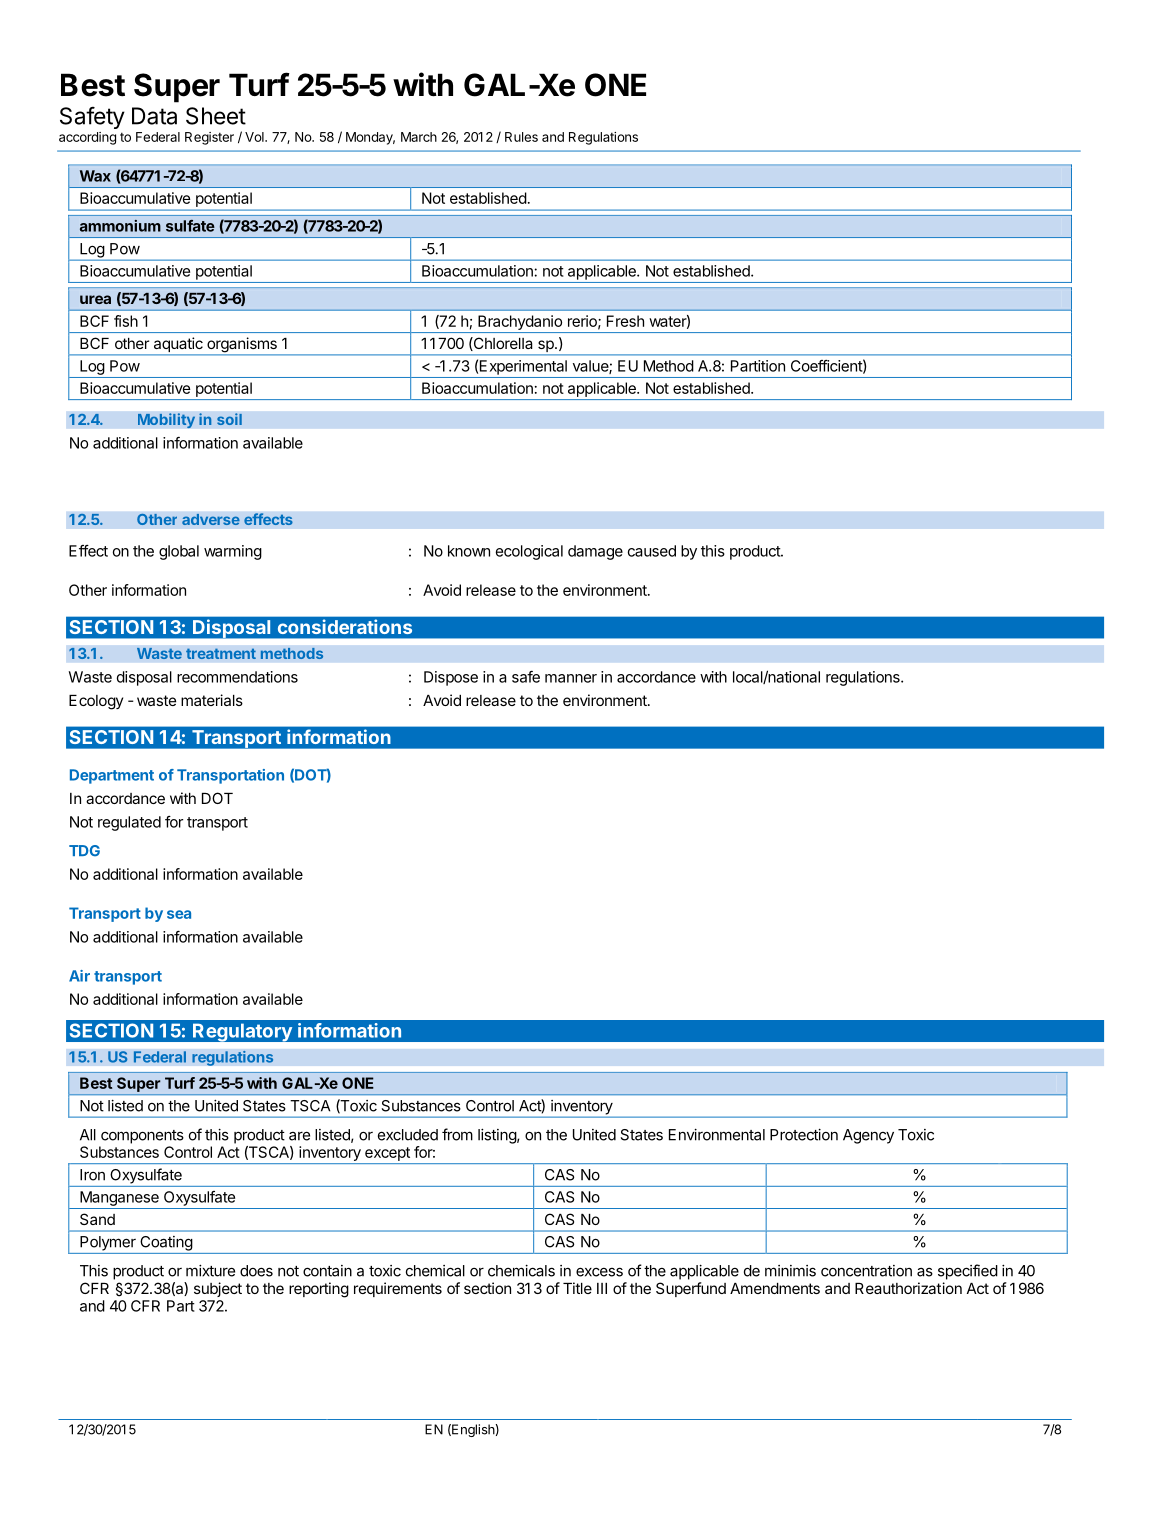 The height and width of the screenshot is (1515, 1170). I want to click on Coating, so click(166, 1243).
